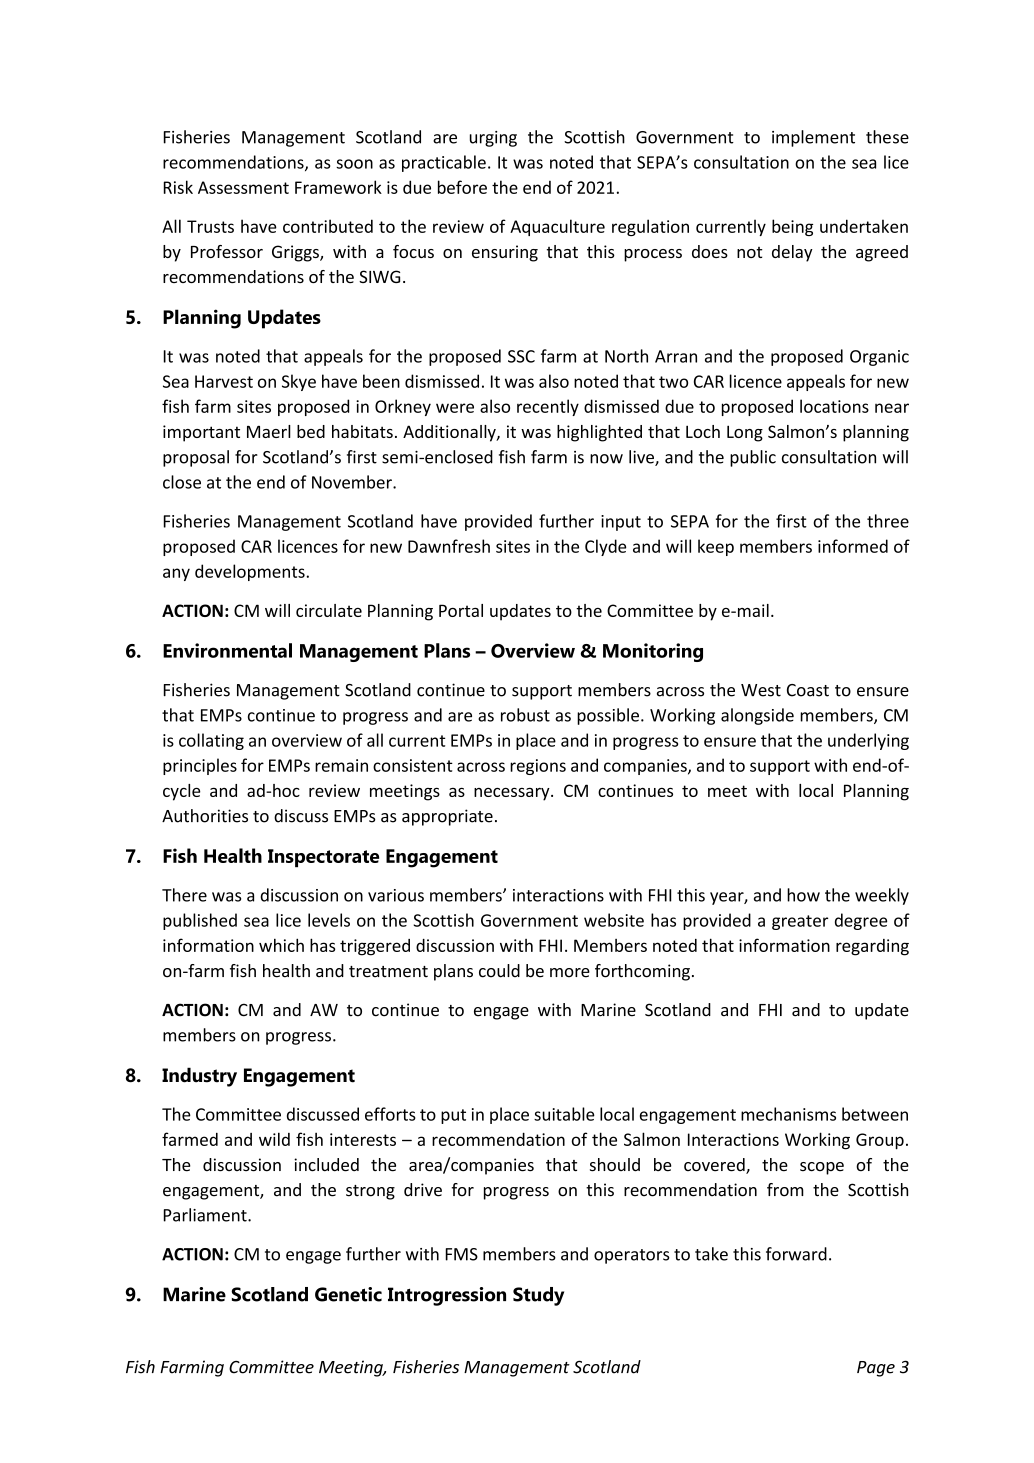 The image size is (1034, 1463). Describe the element at coordinates (800, 922) in the page. I see `greater` at that location.
